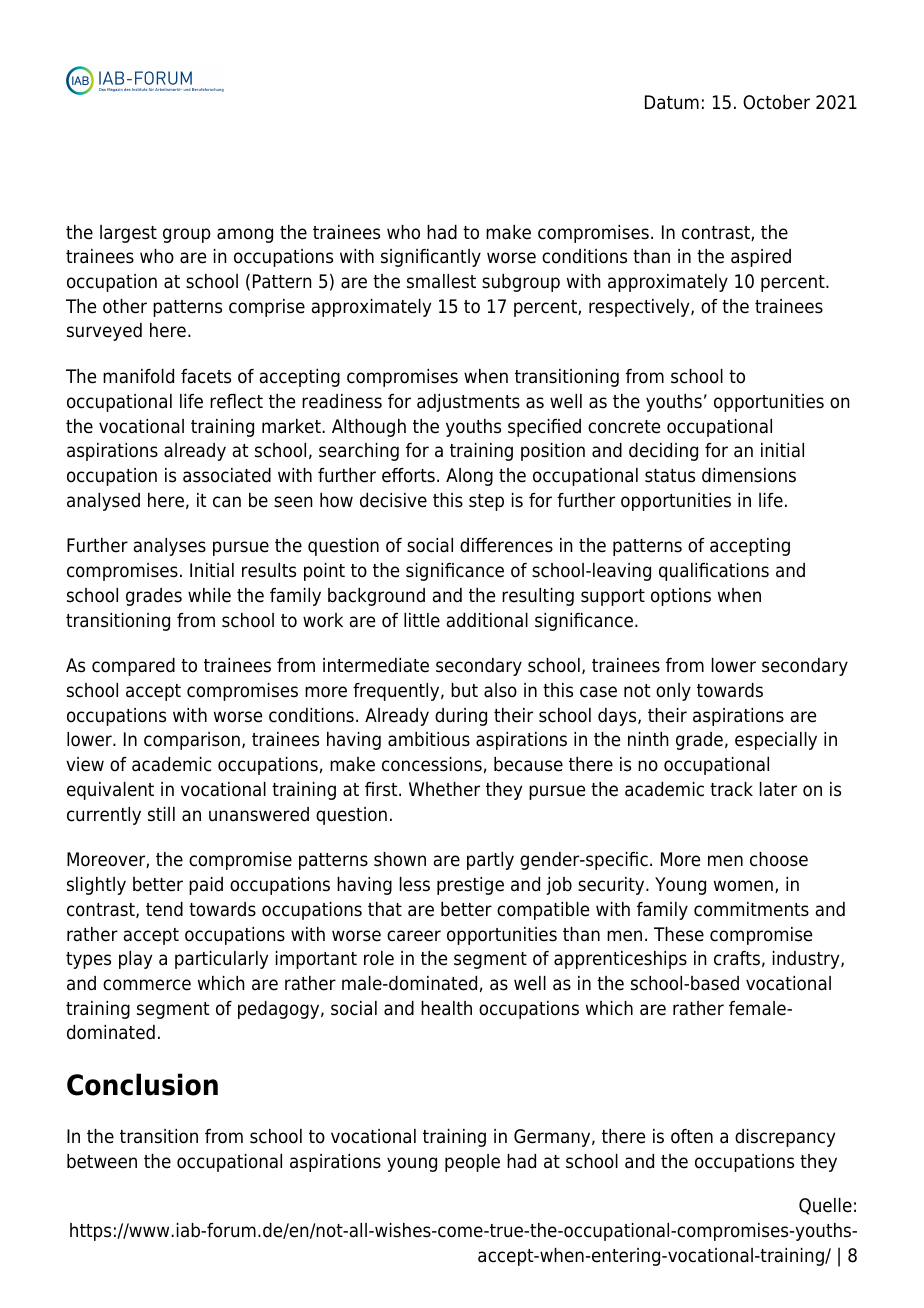 This page has height=1308, width=924. Describe the element at coordinates (102, 1161) in the page. I see `between` at that location.
